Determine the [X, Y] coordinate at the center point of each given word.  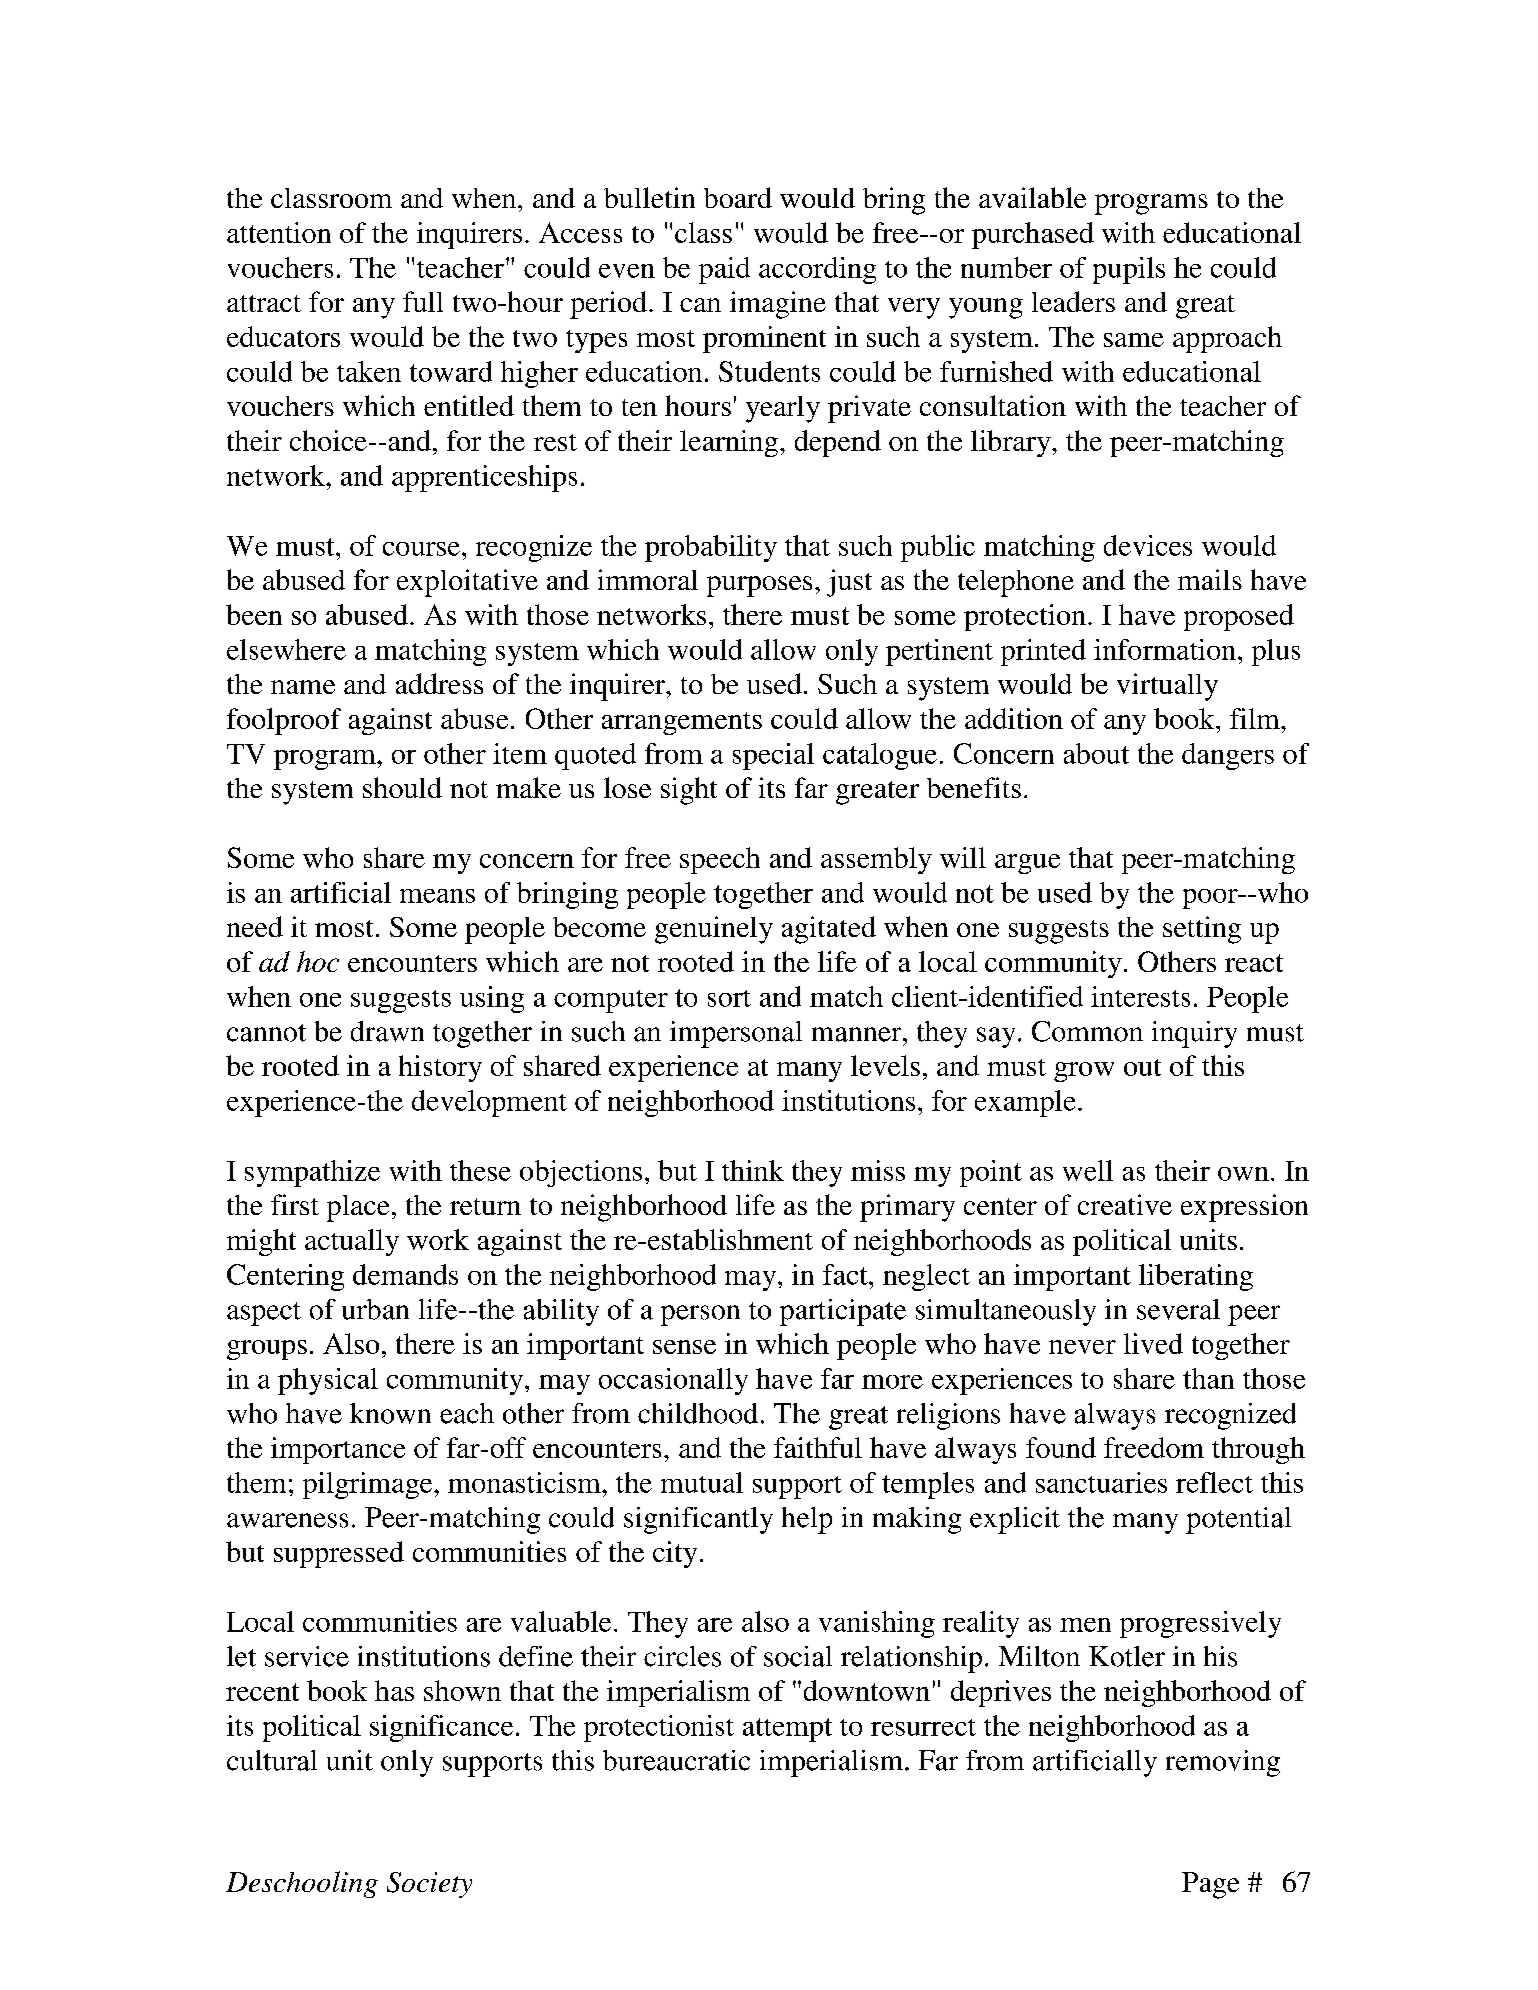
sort [729, 998]
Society [429, 1885]
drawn [387, 1031]
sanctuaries [1101, 1482]
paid [724, 270]
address [439, 683]
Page [1210, 1885]
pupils [1129, 270]
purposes [759, 586]
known [390, 1413]
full [423, 301]
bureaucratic [676, 1760]
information [1165, 649]
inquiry [1194, 1034]
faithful [818, 1447]
